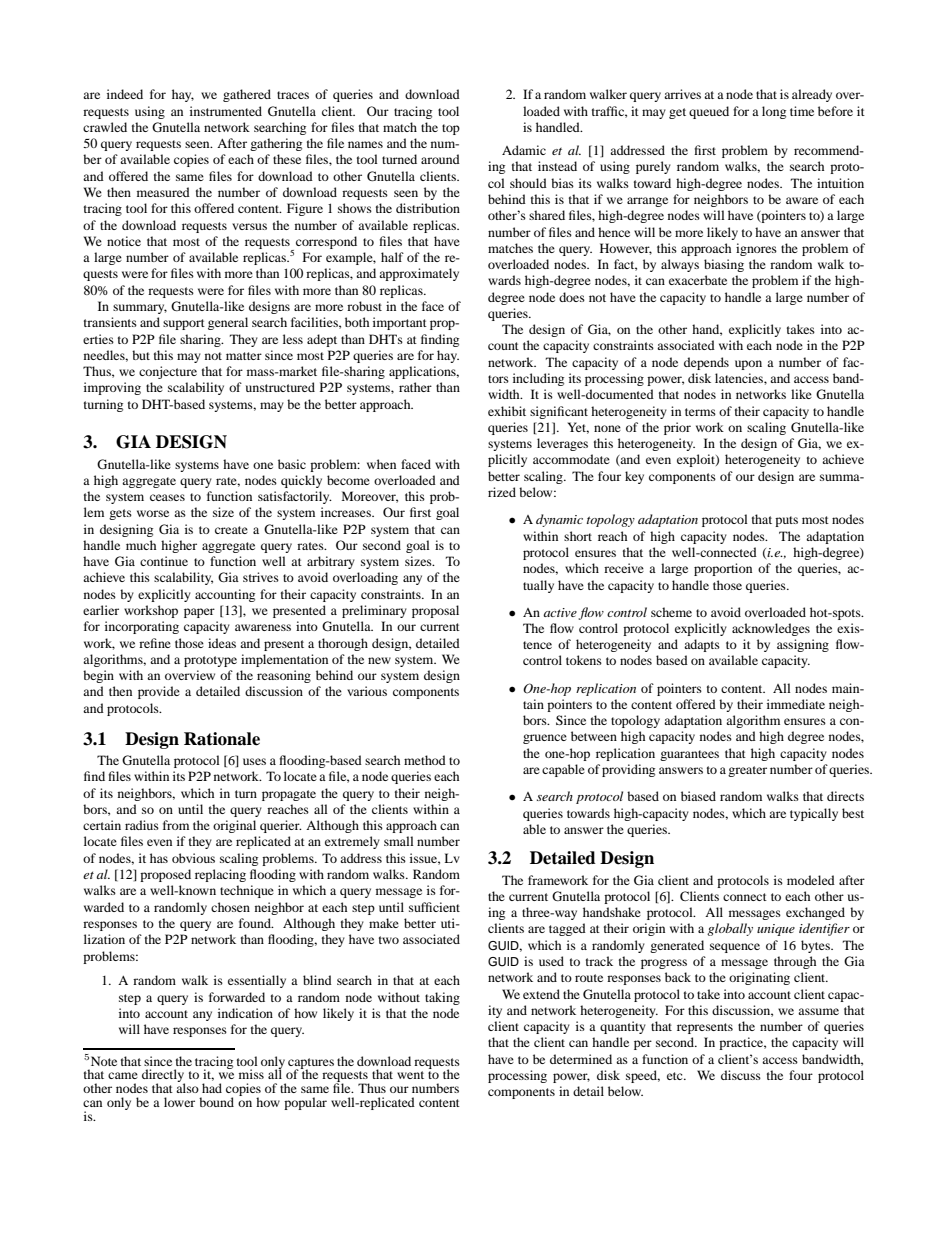 This image has height=1233, width=952. Describe the element at coordinates (226, 111) in the image. I see `instrumented` at that location.
